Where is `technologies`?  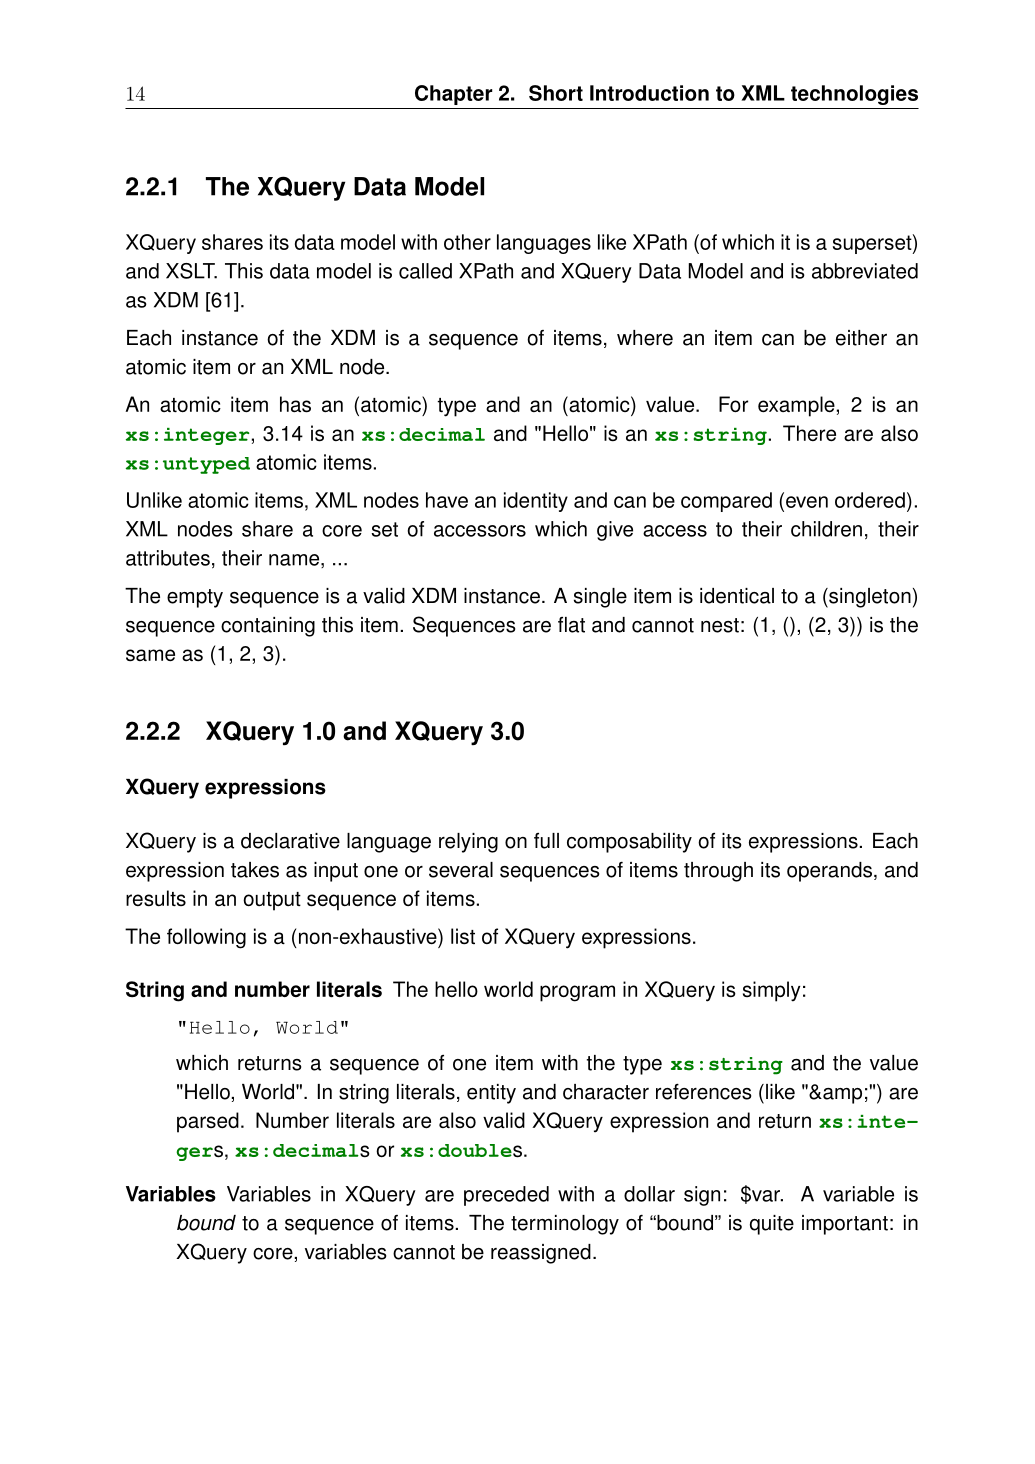 technologies is located at coordinates (854, 95).
